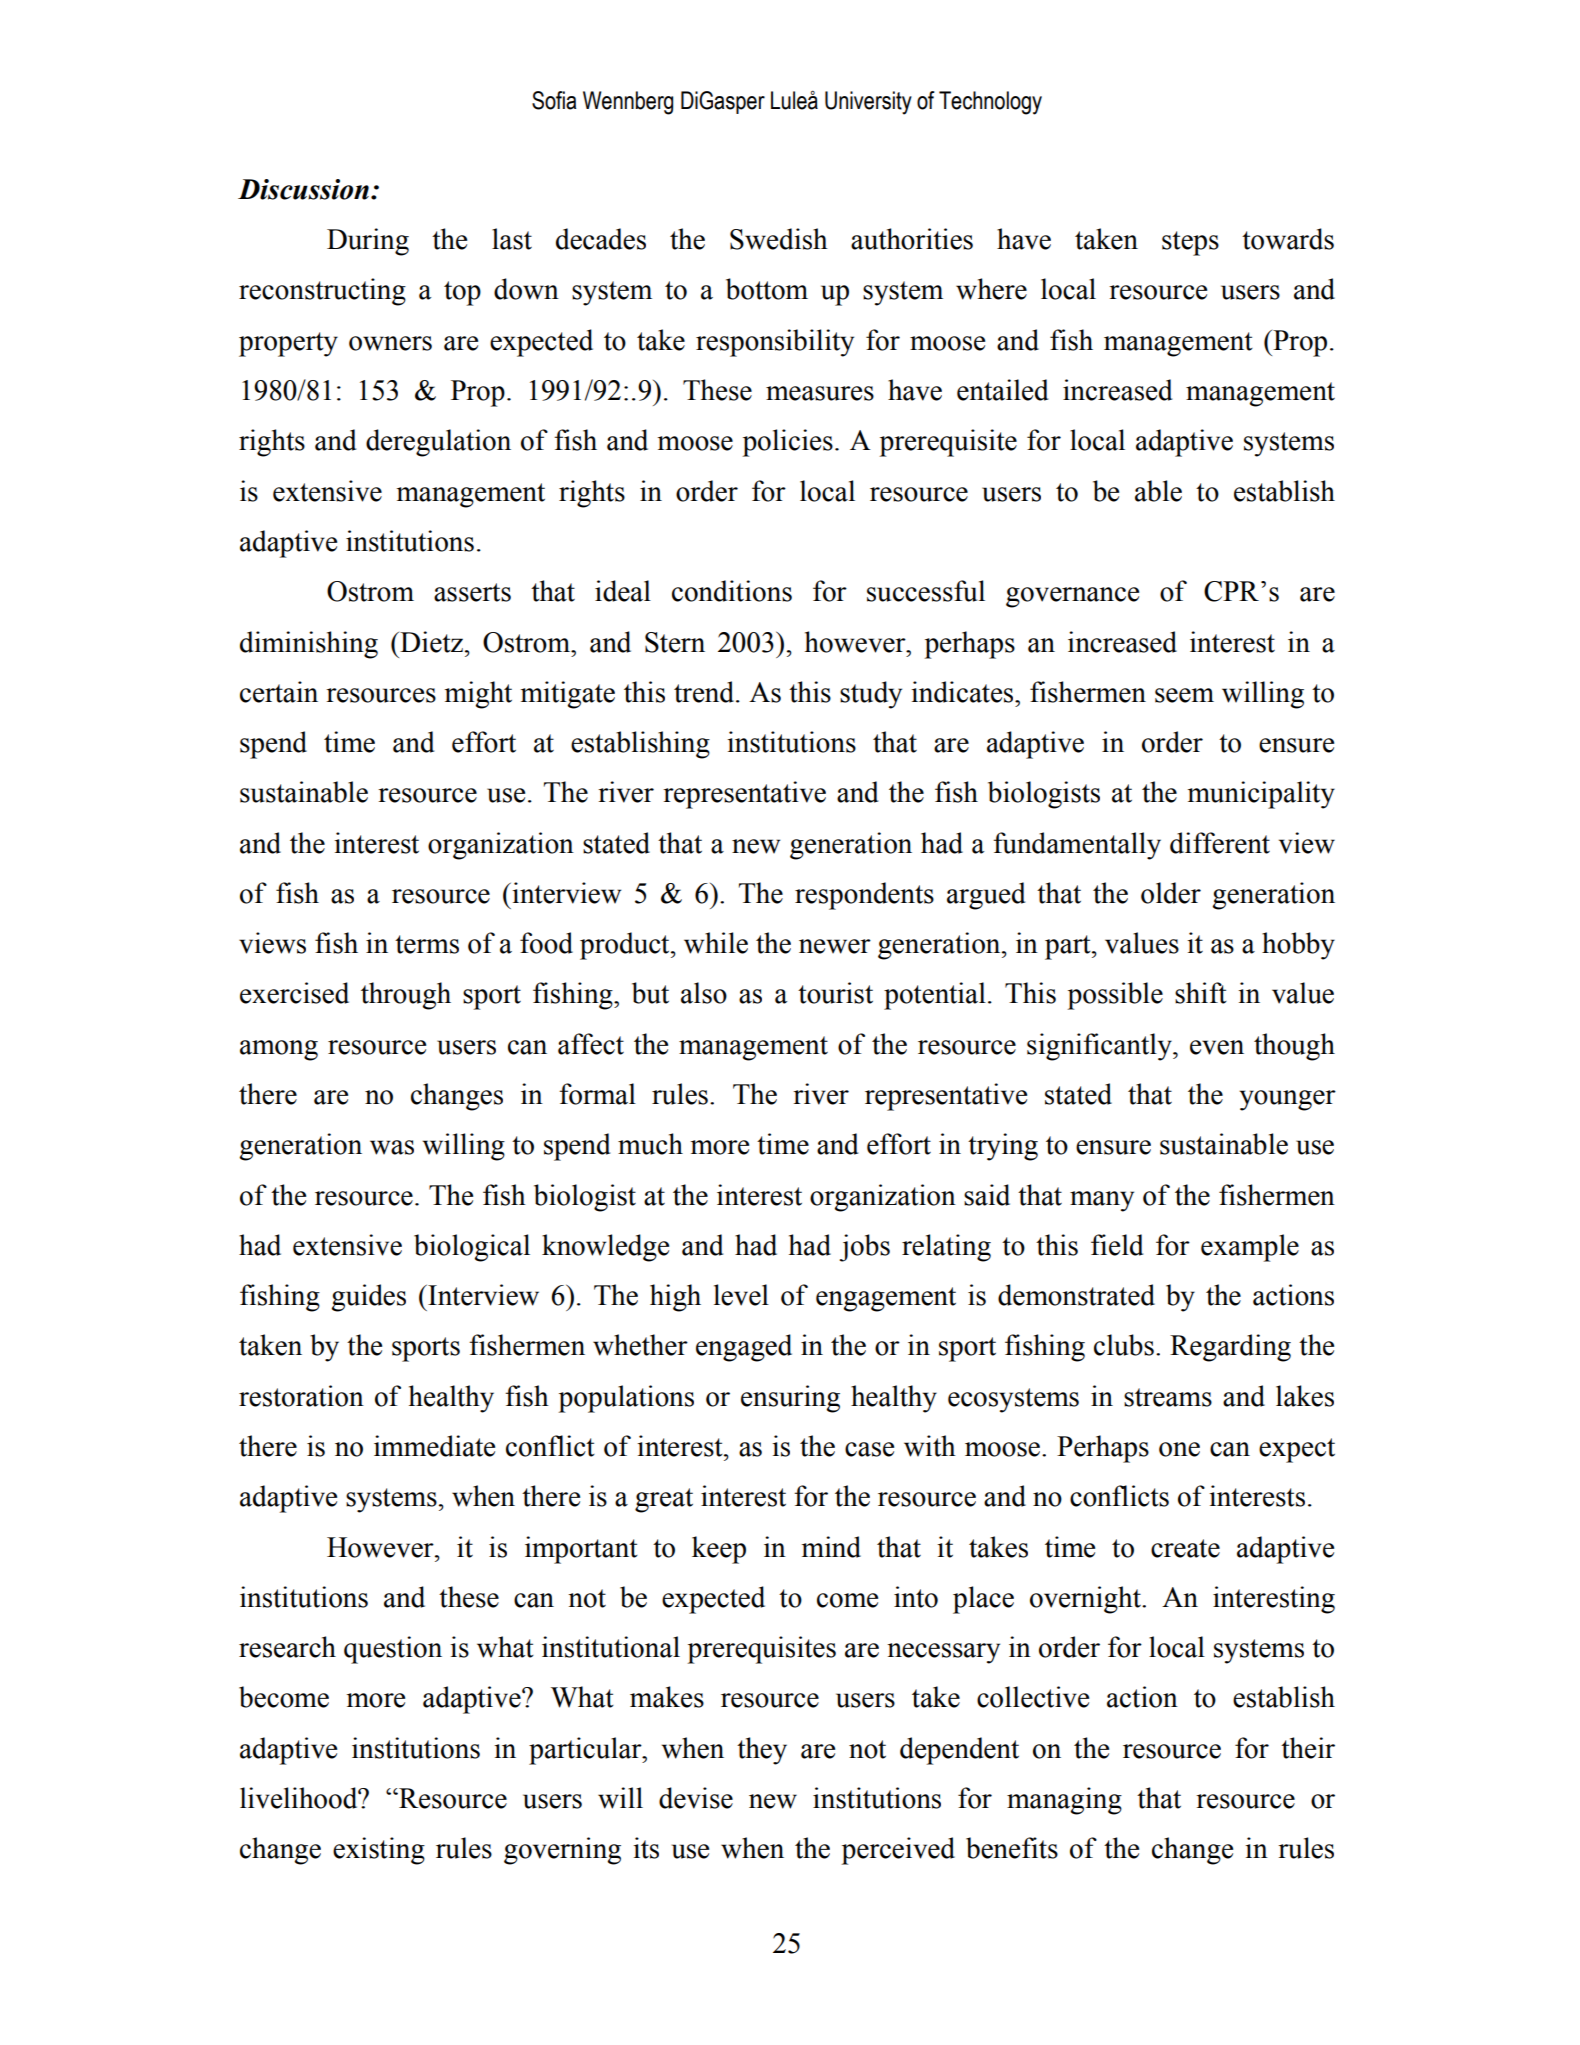  What do you see at coordinates (1190, 243) in the image?
I see `steps` at bounding box center [1190, 243].
